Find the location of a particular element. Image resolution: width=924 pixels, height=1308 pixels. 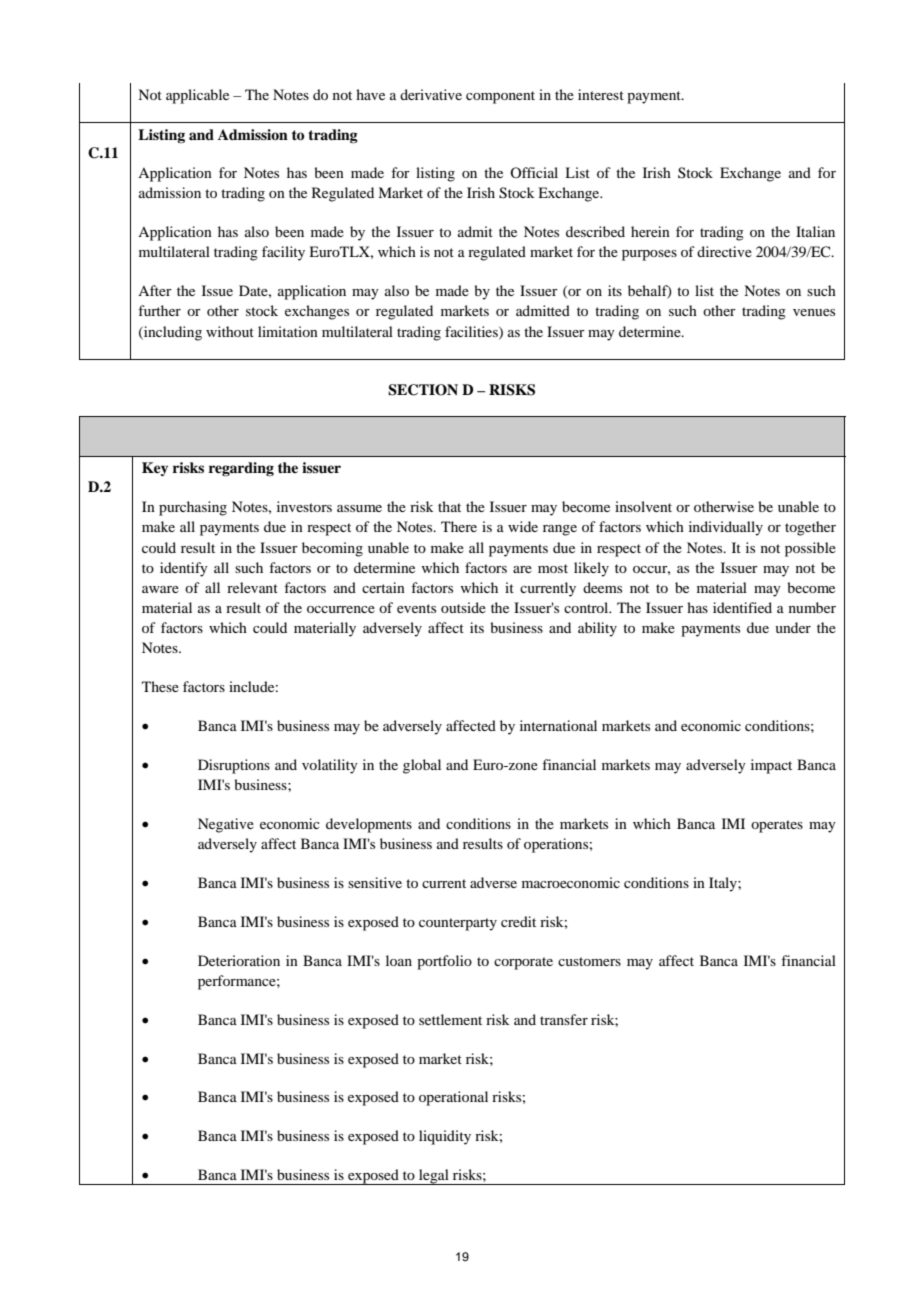

legal is located at coordinates (434, 1177).
